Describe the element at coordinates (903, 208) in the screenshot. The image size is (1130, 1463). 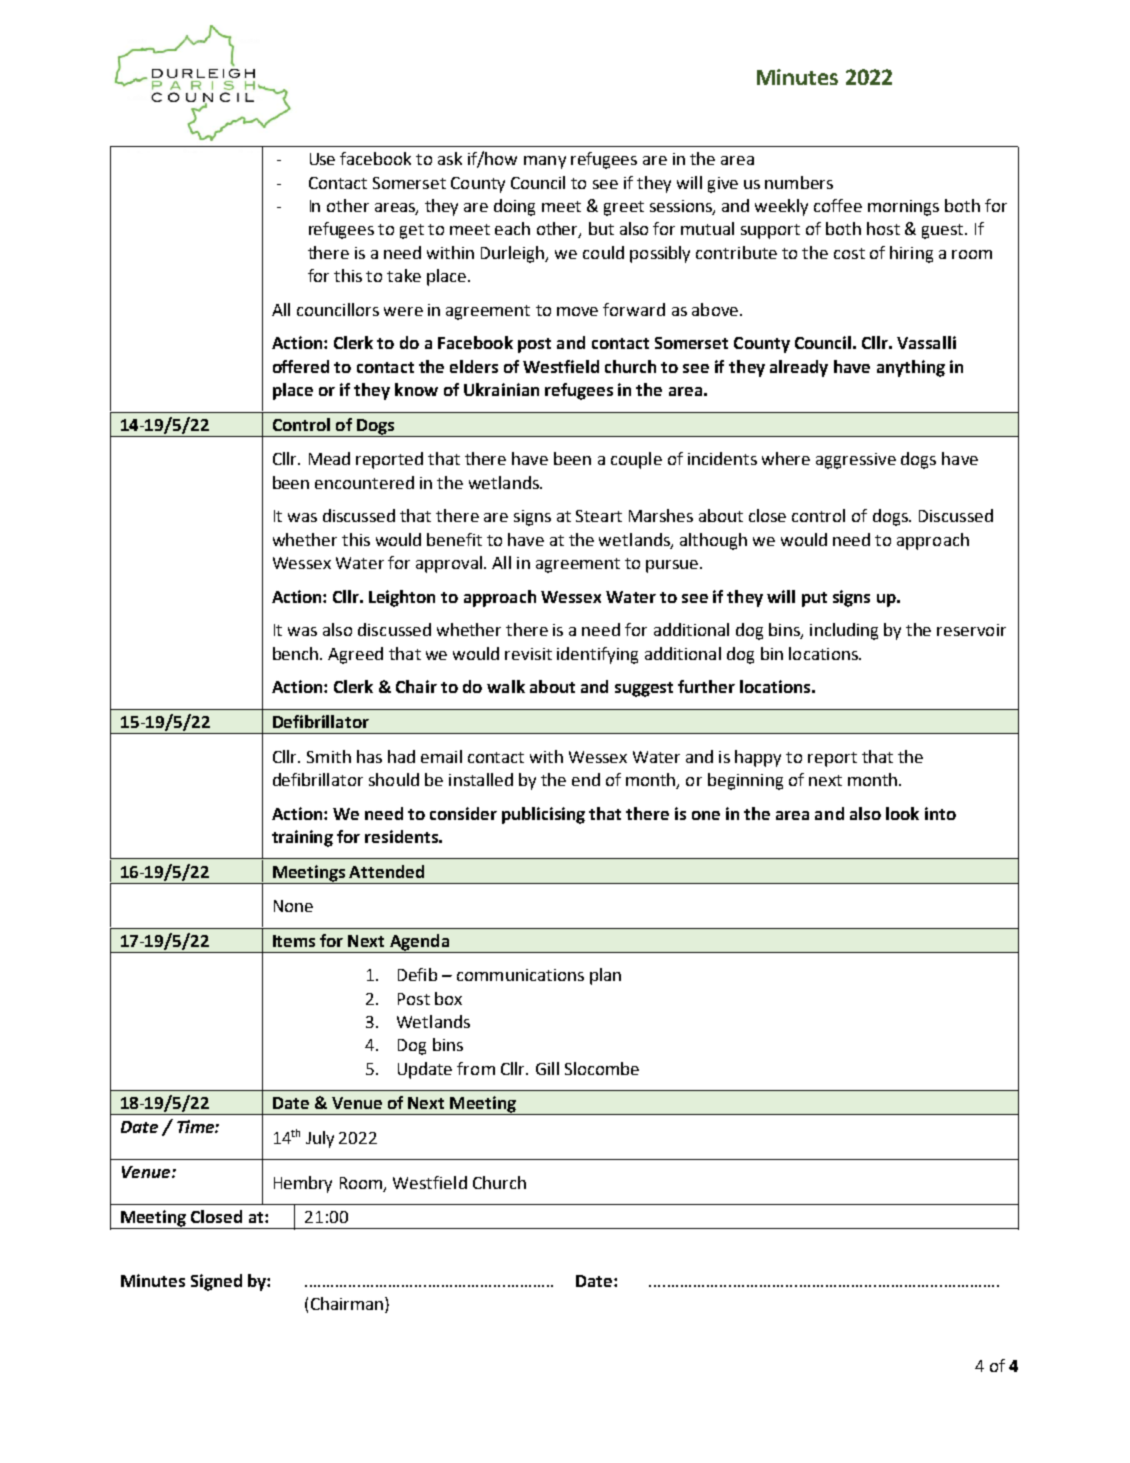
I see `mornings` at that location.
